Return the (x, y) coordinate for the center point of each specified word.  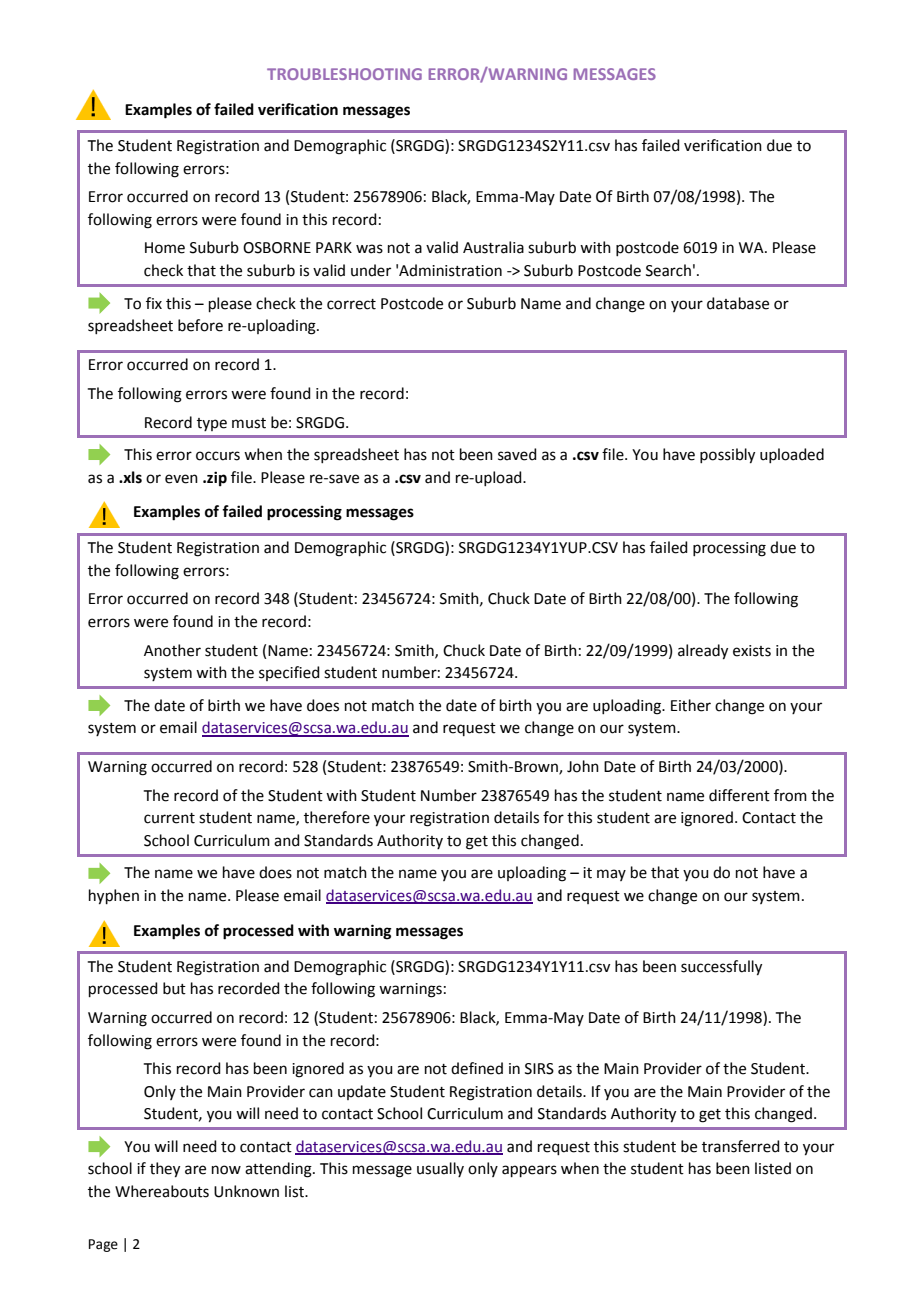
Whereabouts (162, 1191)
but (174, 988)
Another (172, 650)
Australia (493, 247)
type (212, 424)
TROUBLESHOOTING (344, 74)
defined (477, 1068)
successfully (721, 968)
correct (351, 304)
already (703, 652)
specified (289, 673)
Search (668, 270)
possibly (727, 456)
